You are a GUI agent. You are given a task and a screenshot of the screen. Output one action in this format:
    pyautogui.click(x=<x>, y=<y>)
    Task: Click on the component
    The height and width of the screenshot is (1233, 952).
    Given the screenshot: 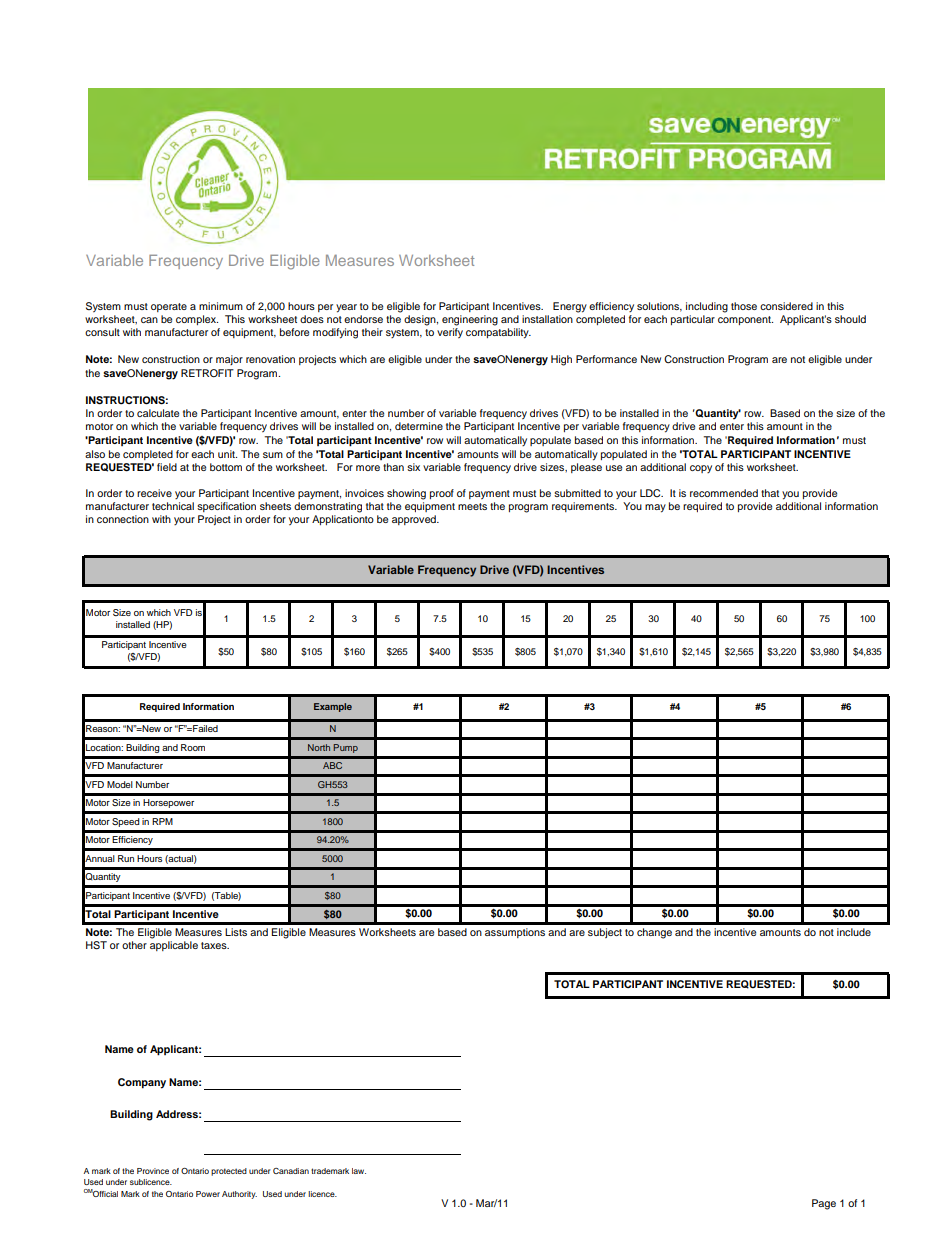 What is the action you would take?
    pyautogui.click(x=745, y=320)
